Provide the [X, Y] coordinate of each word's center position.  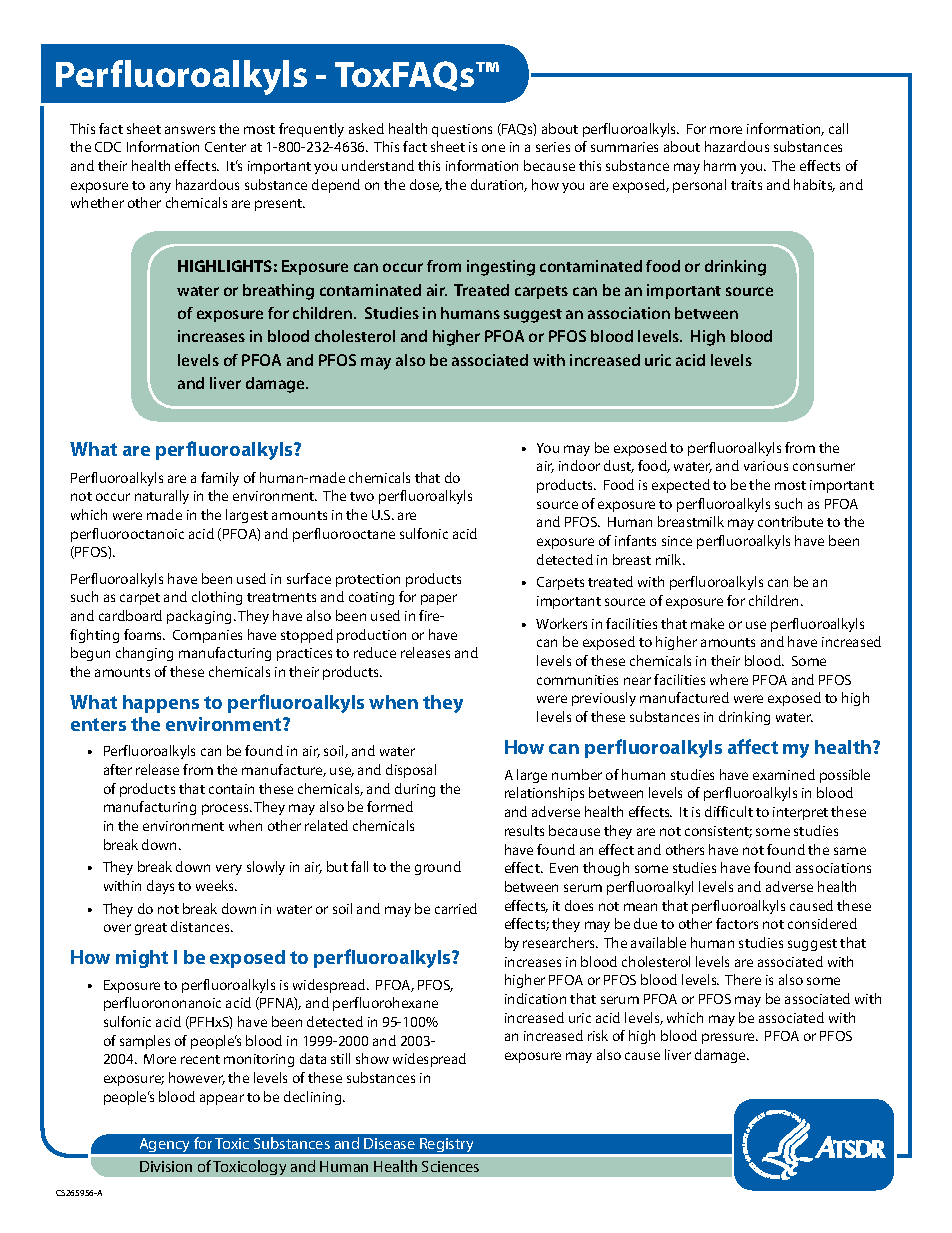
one [493, 148]
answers [190, 130]
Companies [207, 636]
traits [746, 185]
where [729, 679]
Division [166, 1166]
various [766, 466]
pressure [729, 1038]
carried [456, 908]
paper [439, 599]
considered [822, 923]
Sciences [450, 1166]
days [160, 887]
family [220, 479]
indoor [579, 465]
